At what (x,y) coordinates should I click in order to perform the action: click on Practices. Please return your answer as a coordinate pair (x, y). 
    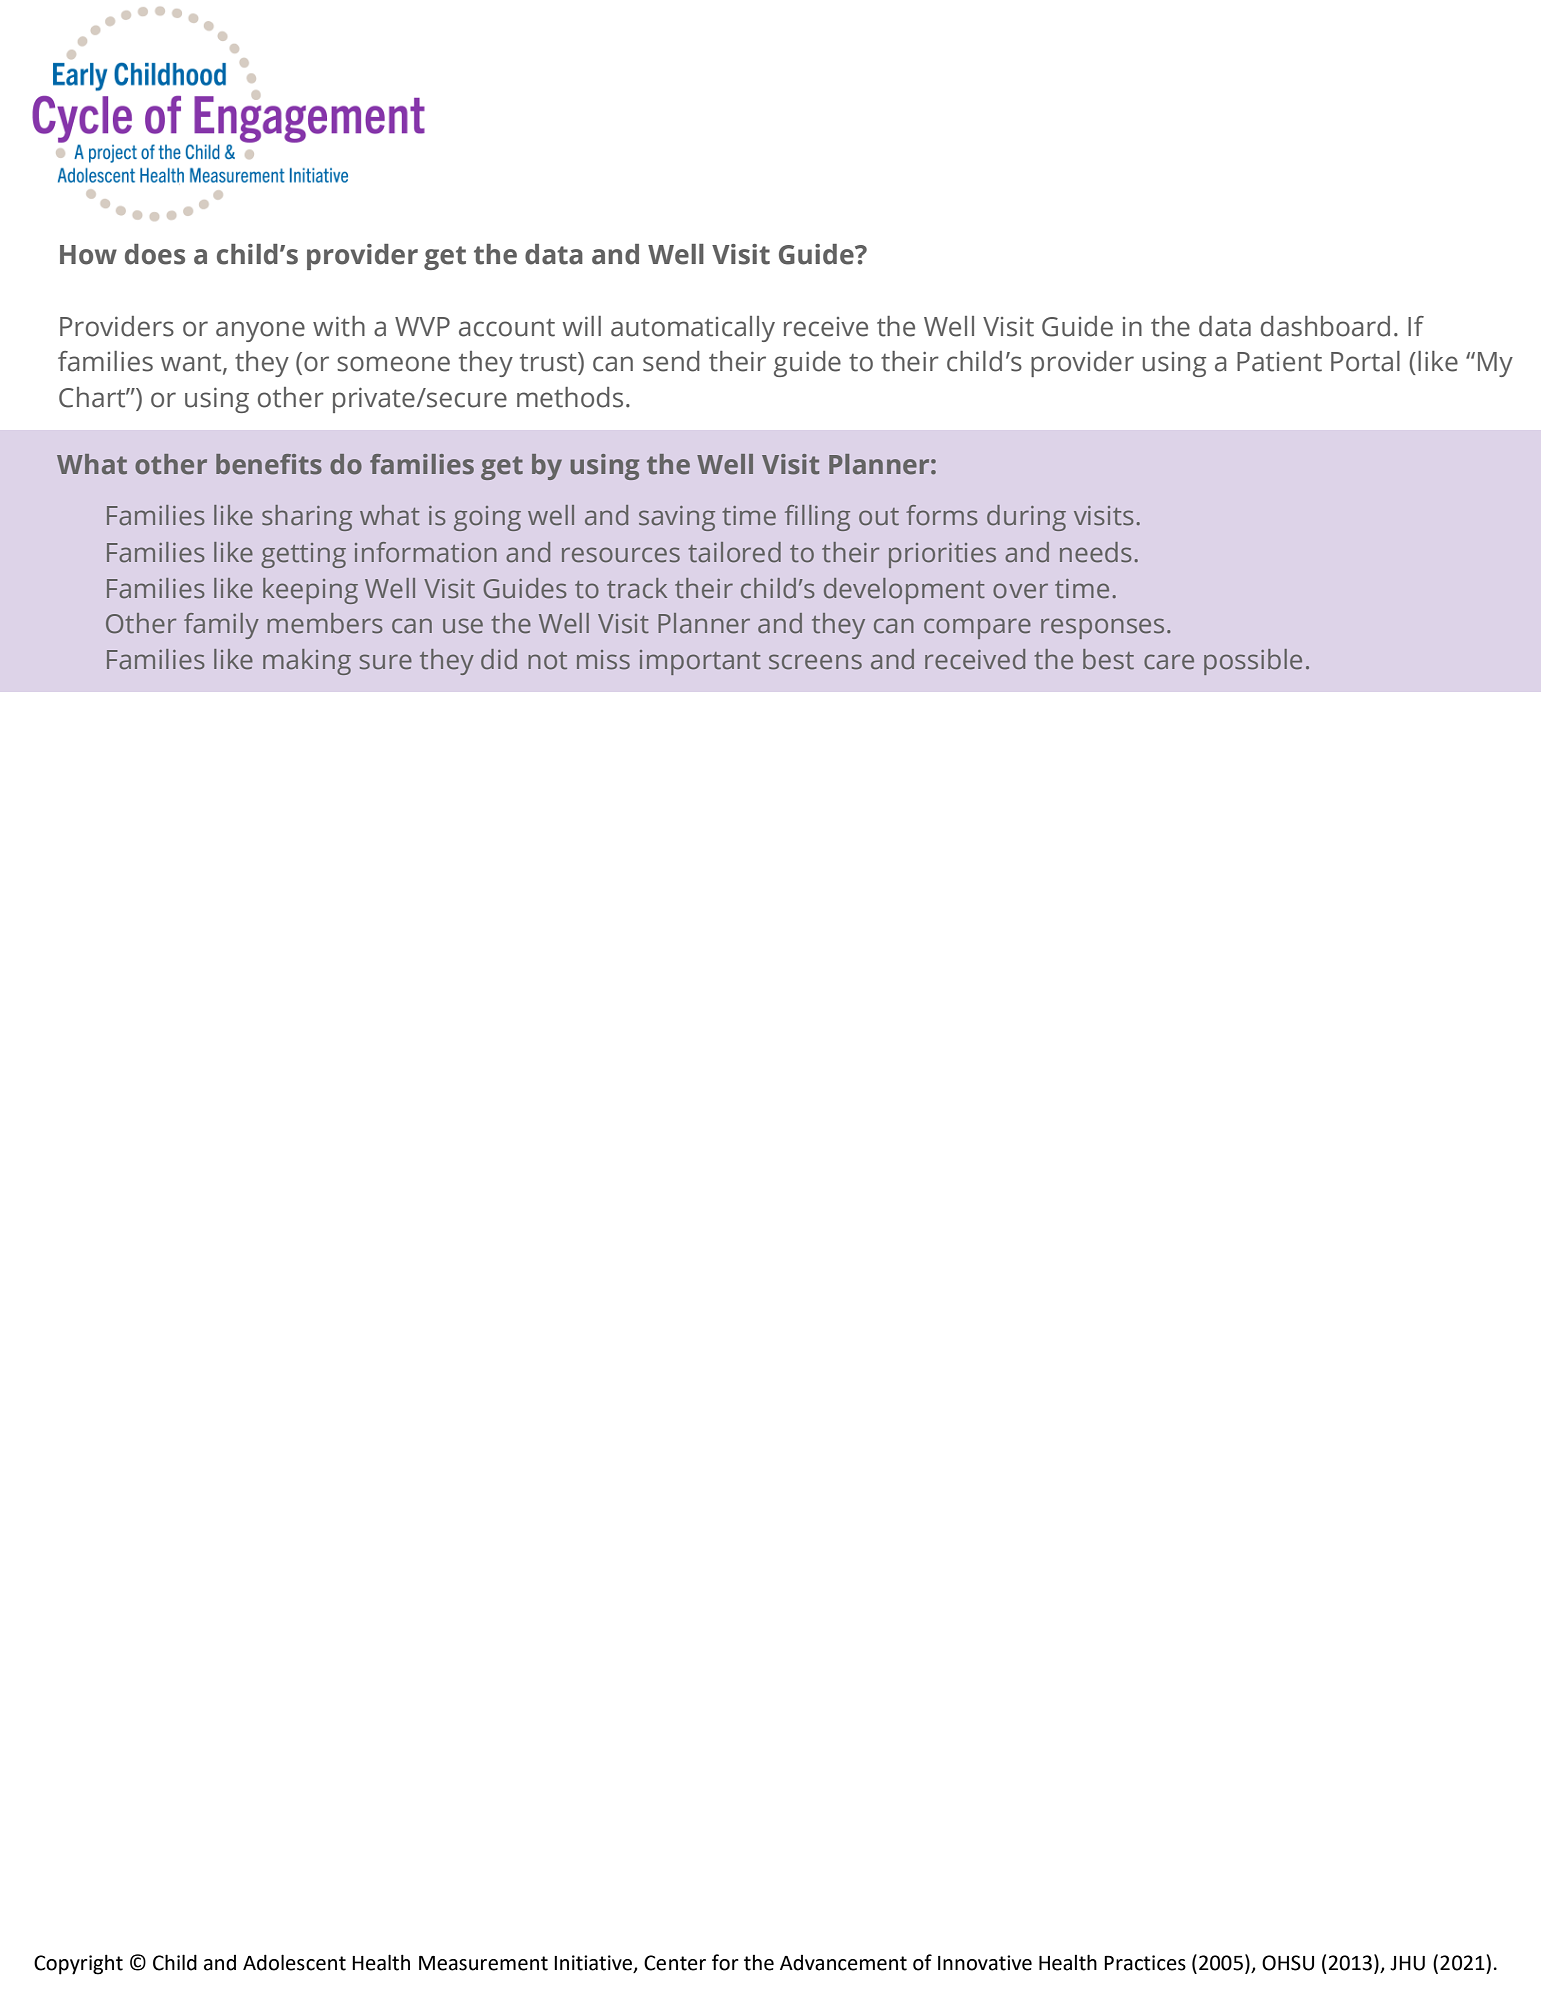
    Looking at the image, I should click on (1145, 1963).
